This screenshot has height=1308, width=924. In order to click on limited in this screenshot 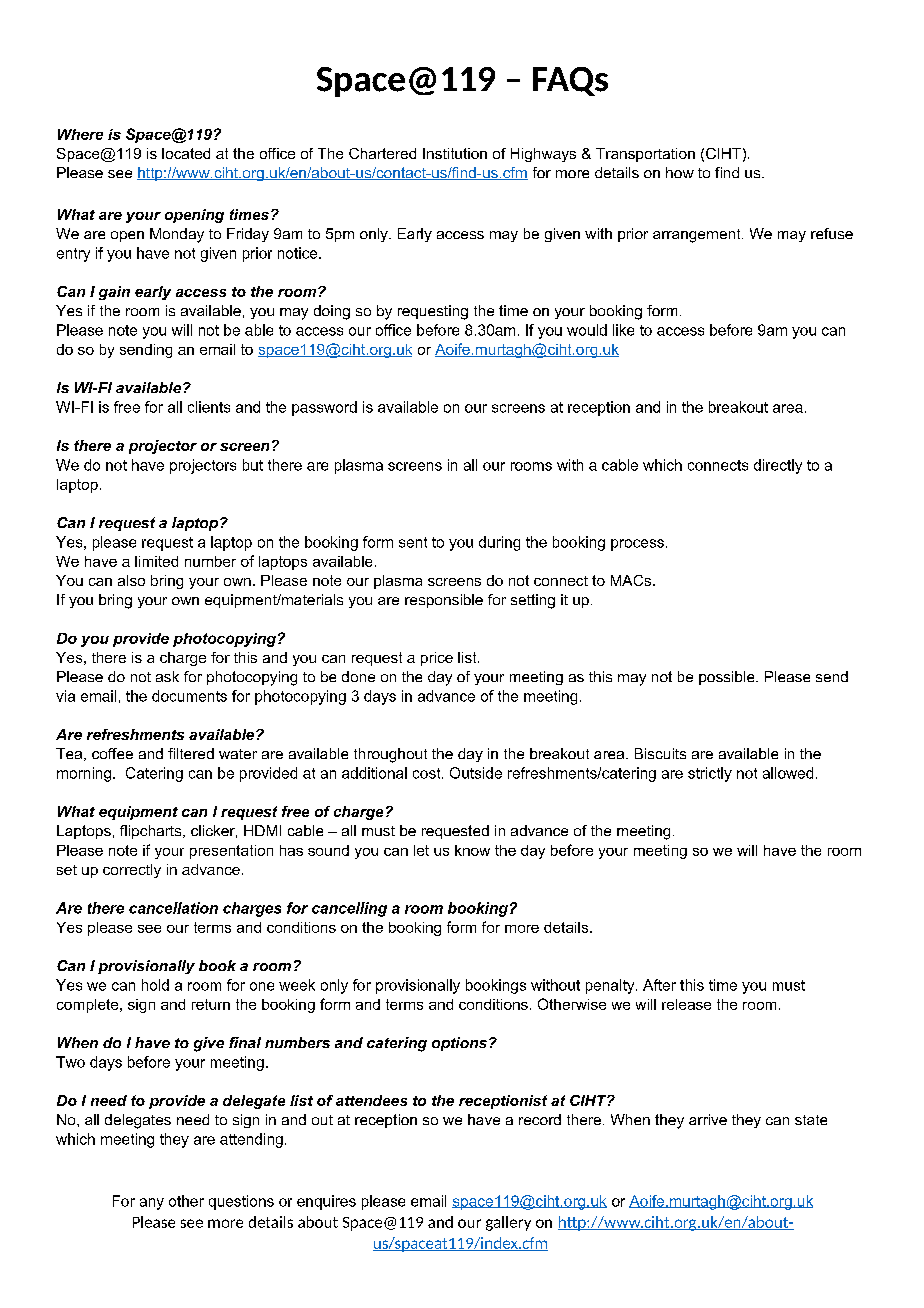, I will do `click(156, 561)`.
